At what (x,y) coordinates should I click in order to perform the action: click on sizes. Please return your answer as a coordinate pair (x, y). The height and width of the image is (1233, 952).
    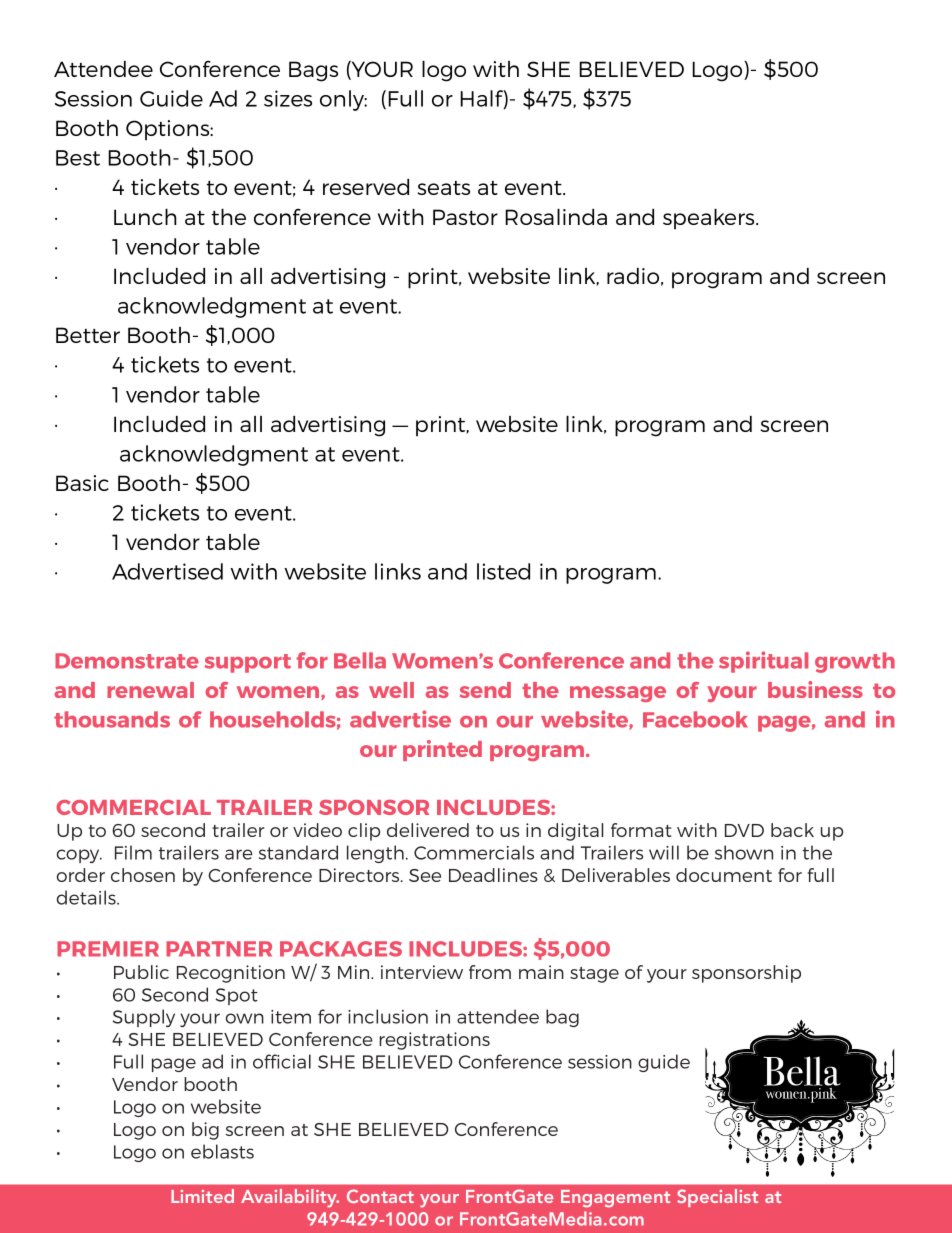
    Looking at the image, I should click on (288, 98).
